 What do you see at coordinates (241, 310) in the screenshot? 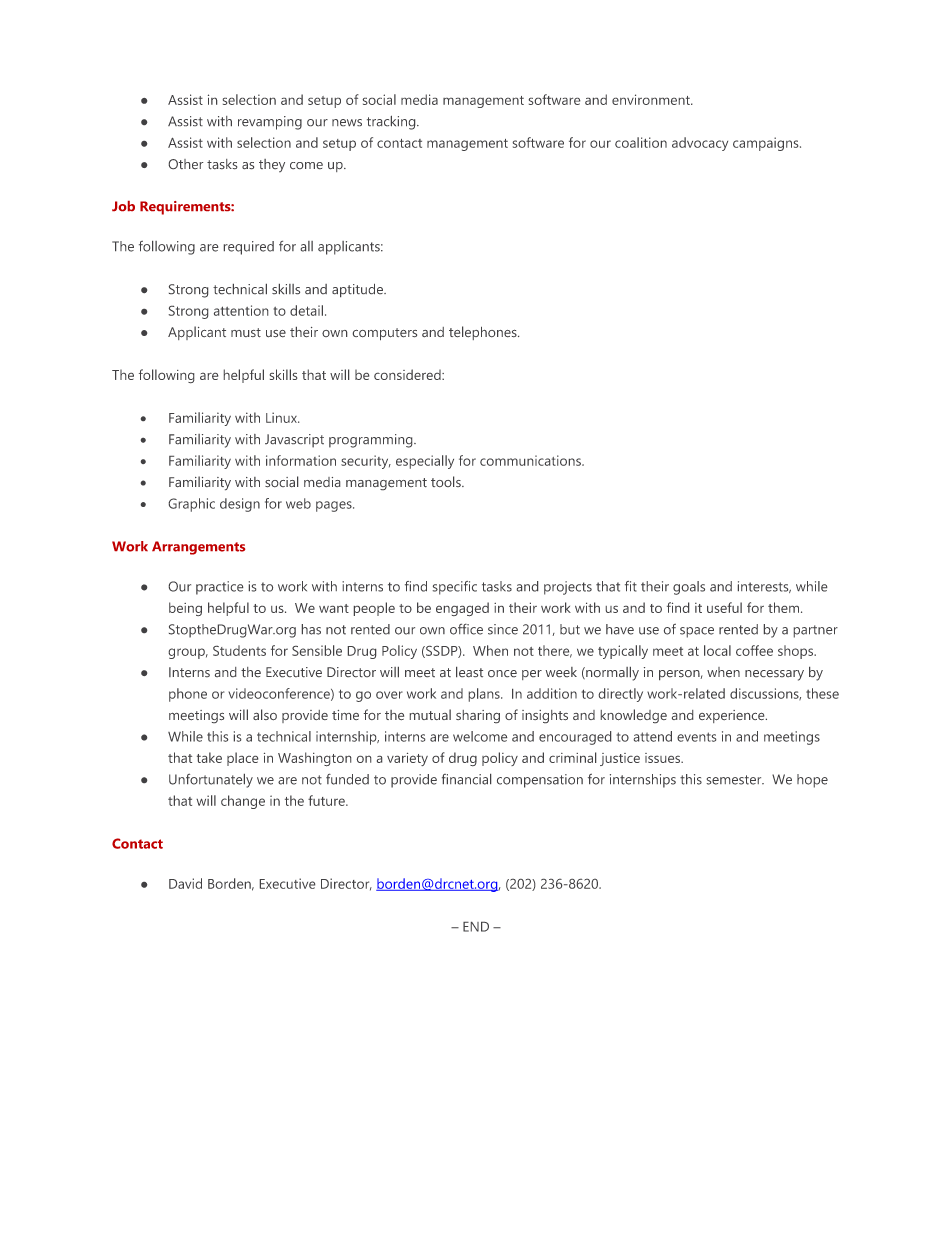
I see `attention` at bounding box center [241, 310].
